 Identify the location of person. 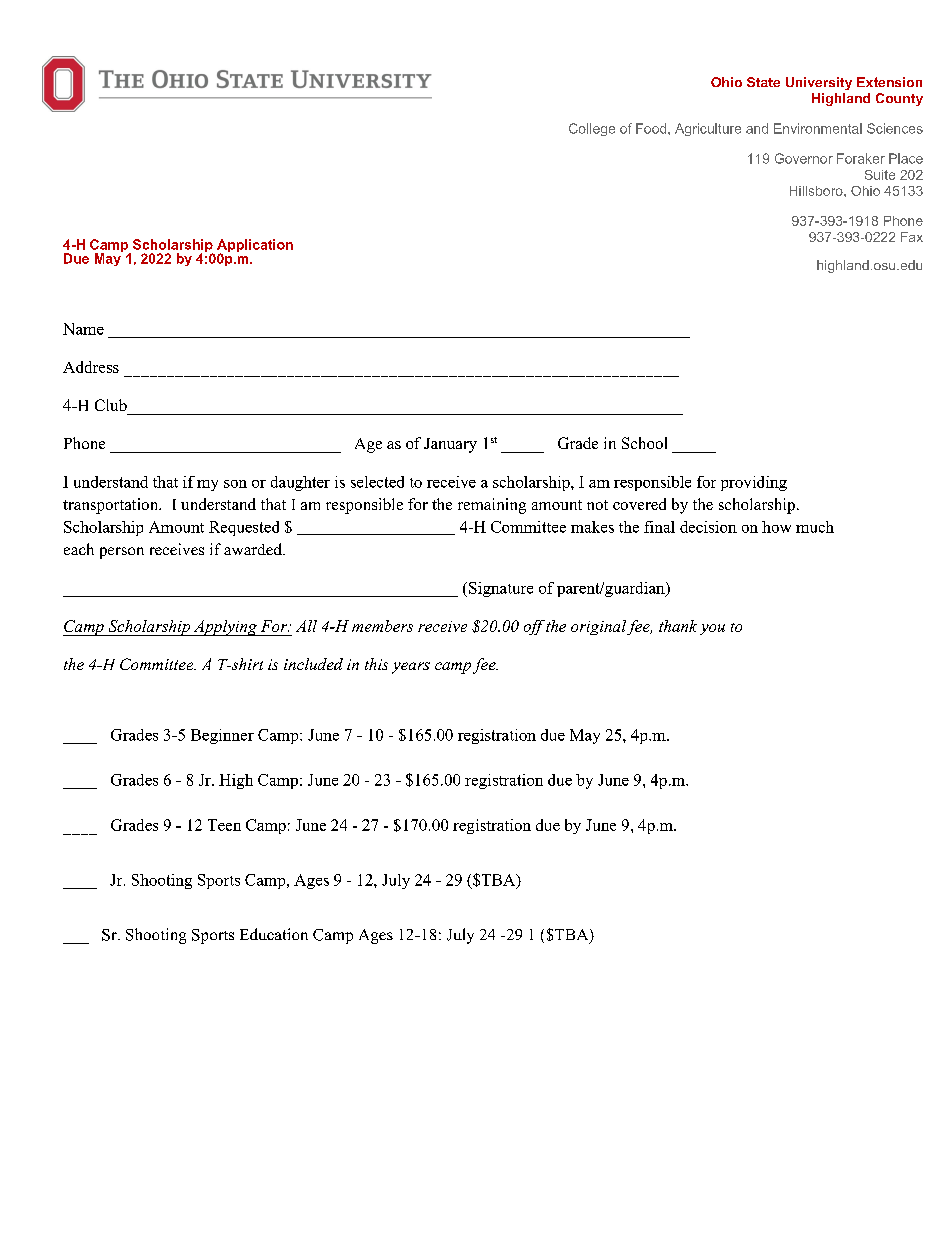
(122, 553).
